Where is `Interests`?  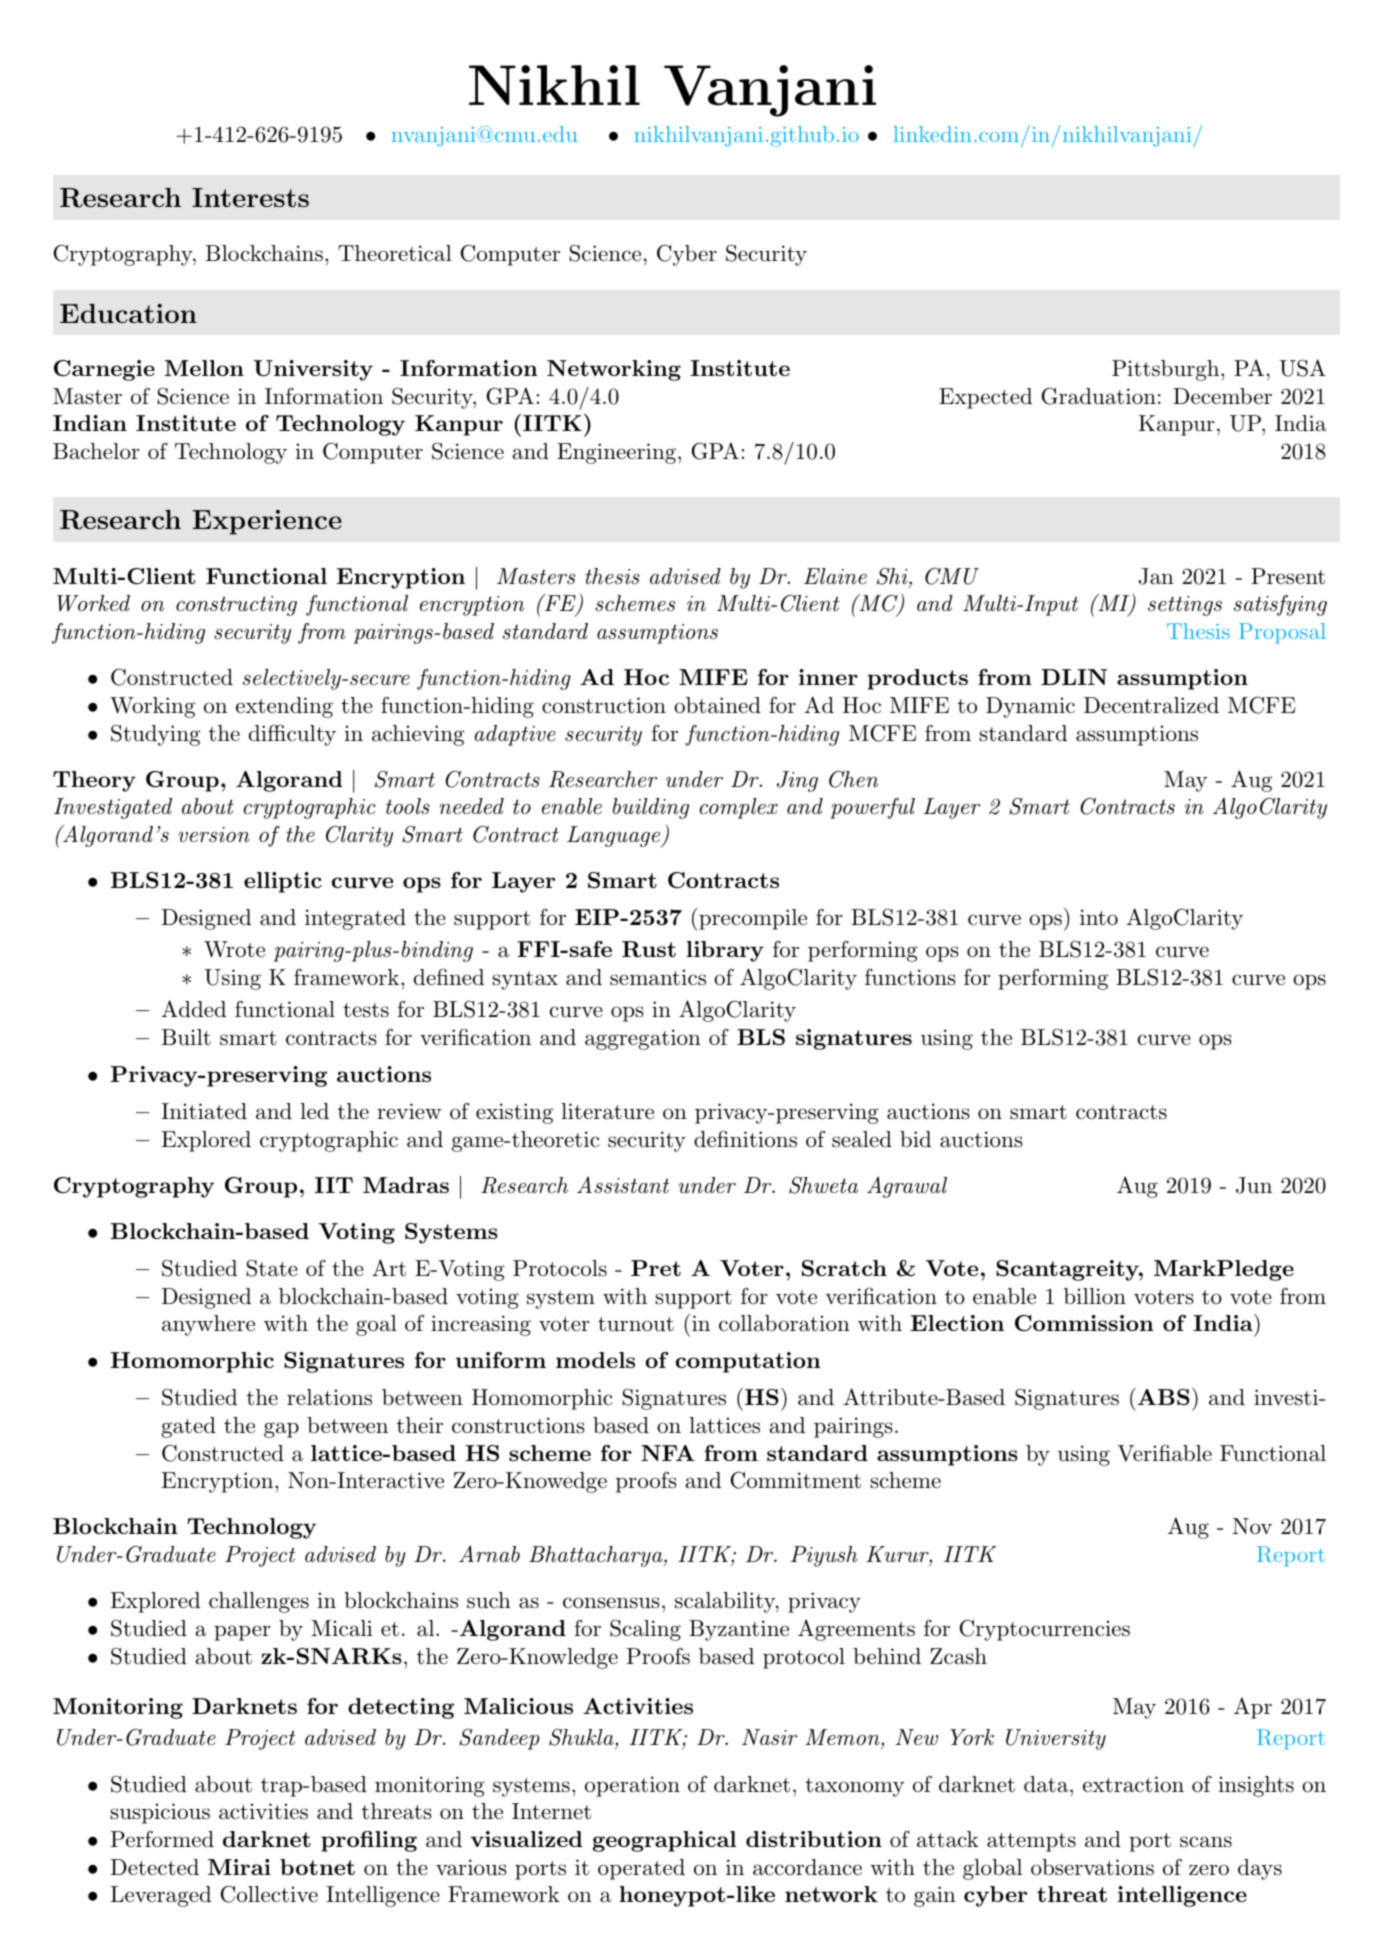
Interests is located at coordinates (250, 197).
